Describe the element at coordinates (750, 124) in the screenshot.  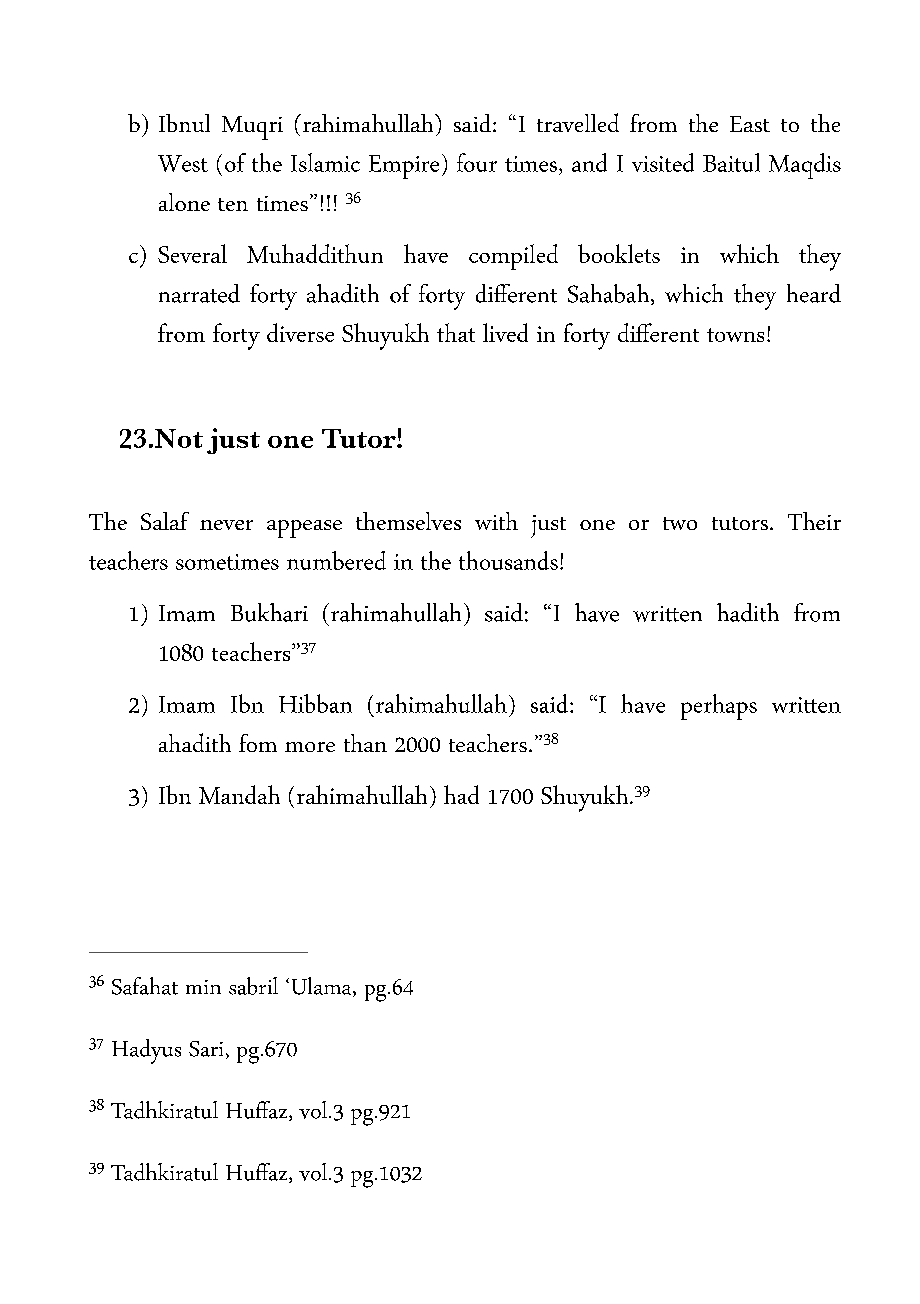
I see `East` at that location.
